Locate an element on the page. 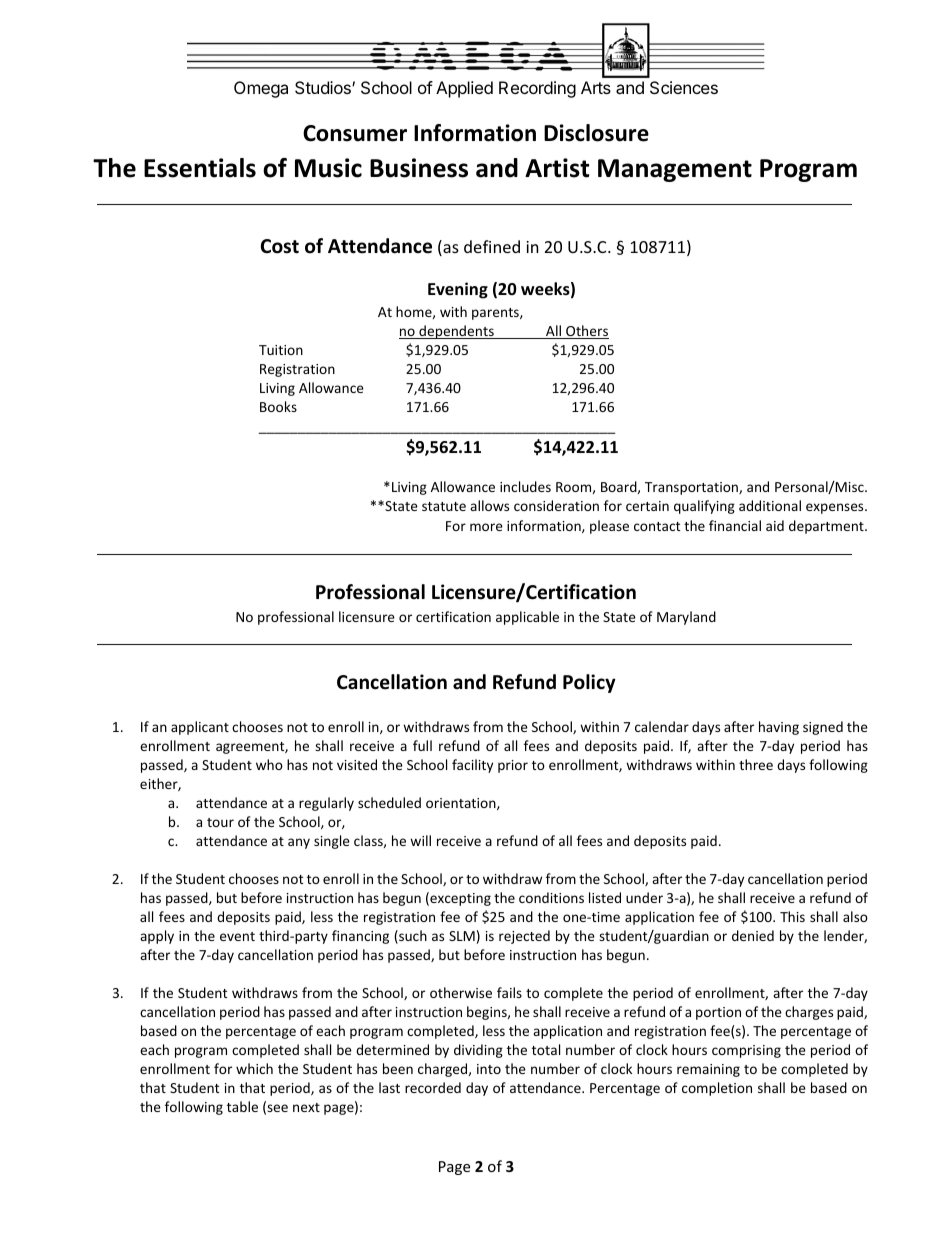 The image size is (952, 1233). into is located at coordinates (489, 1069).
